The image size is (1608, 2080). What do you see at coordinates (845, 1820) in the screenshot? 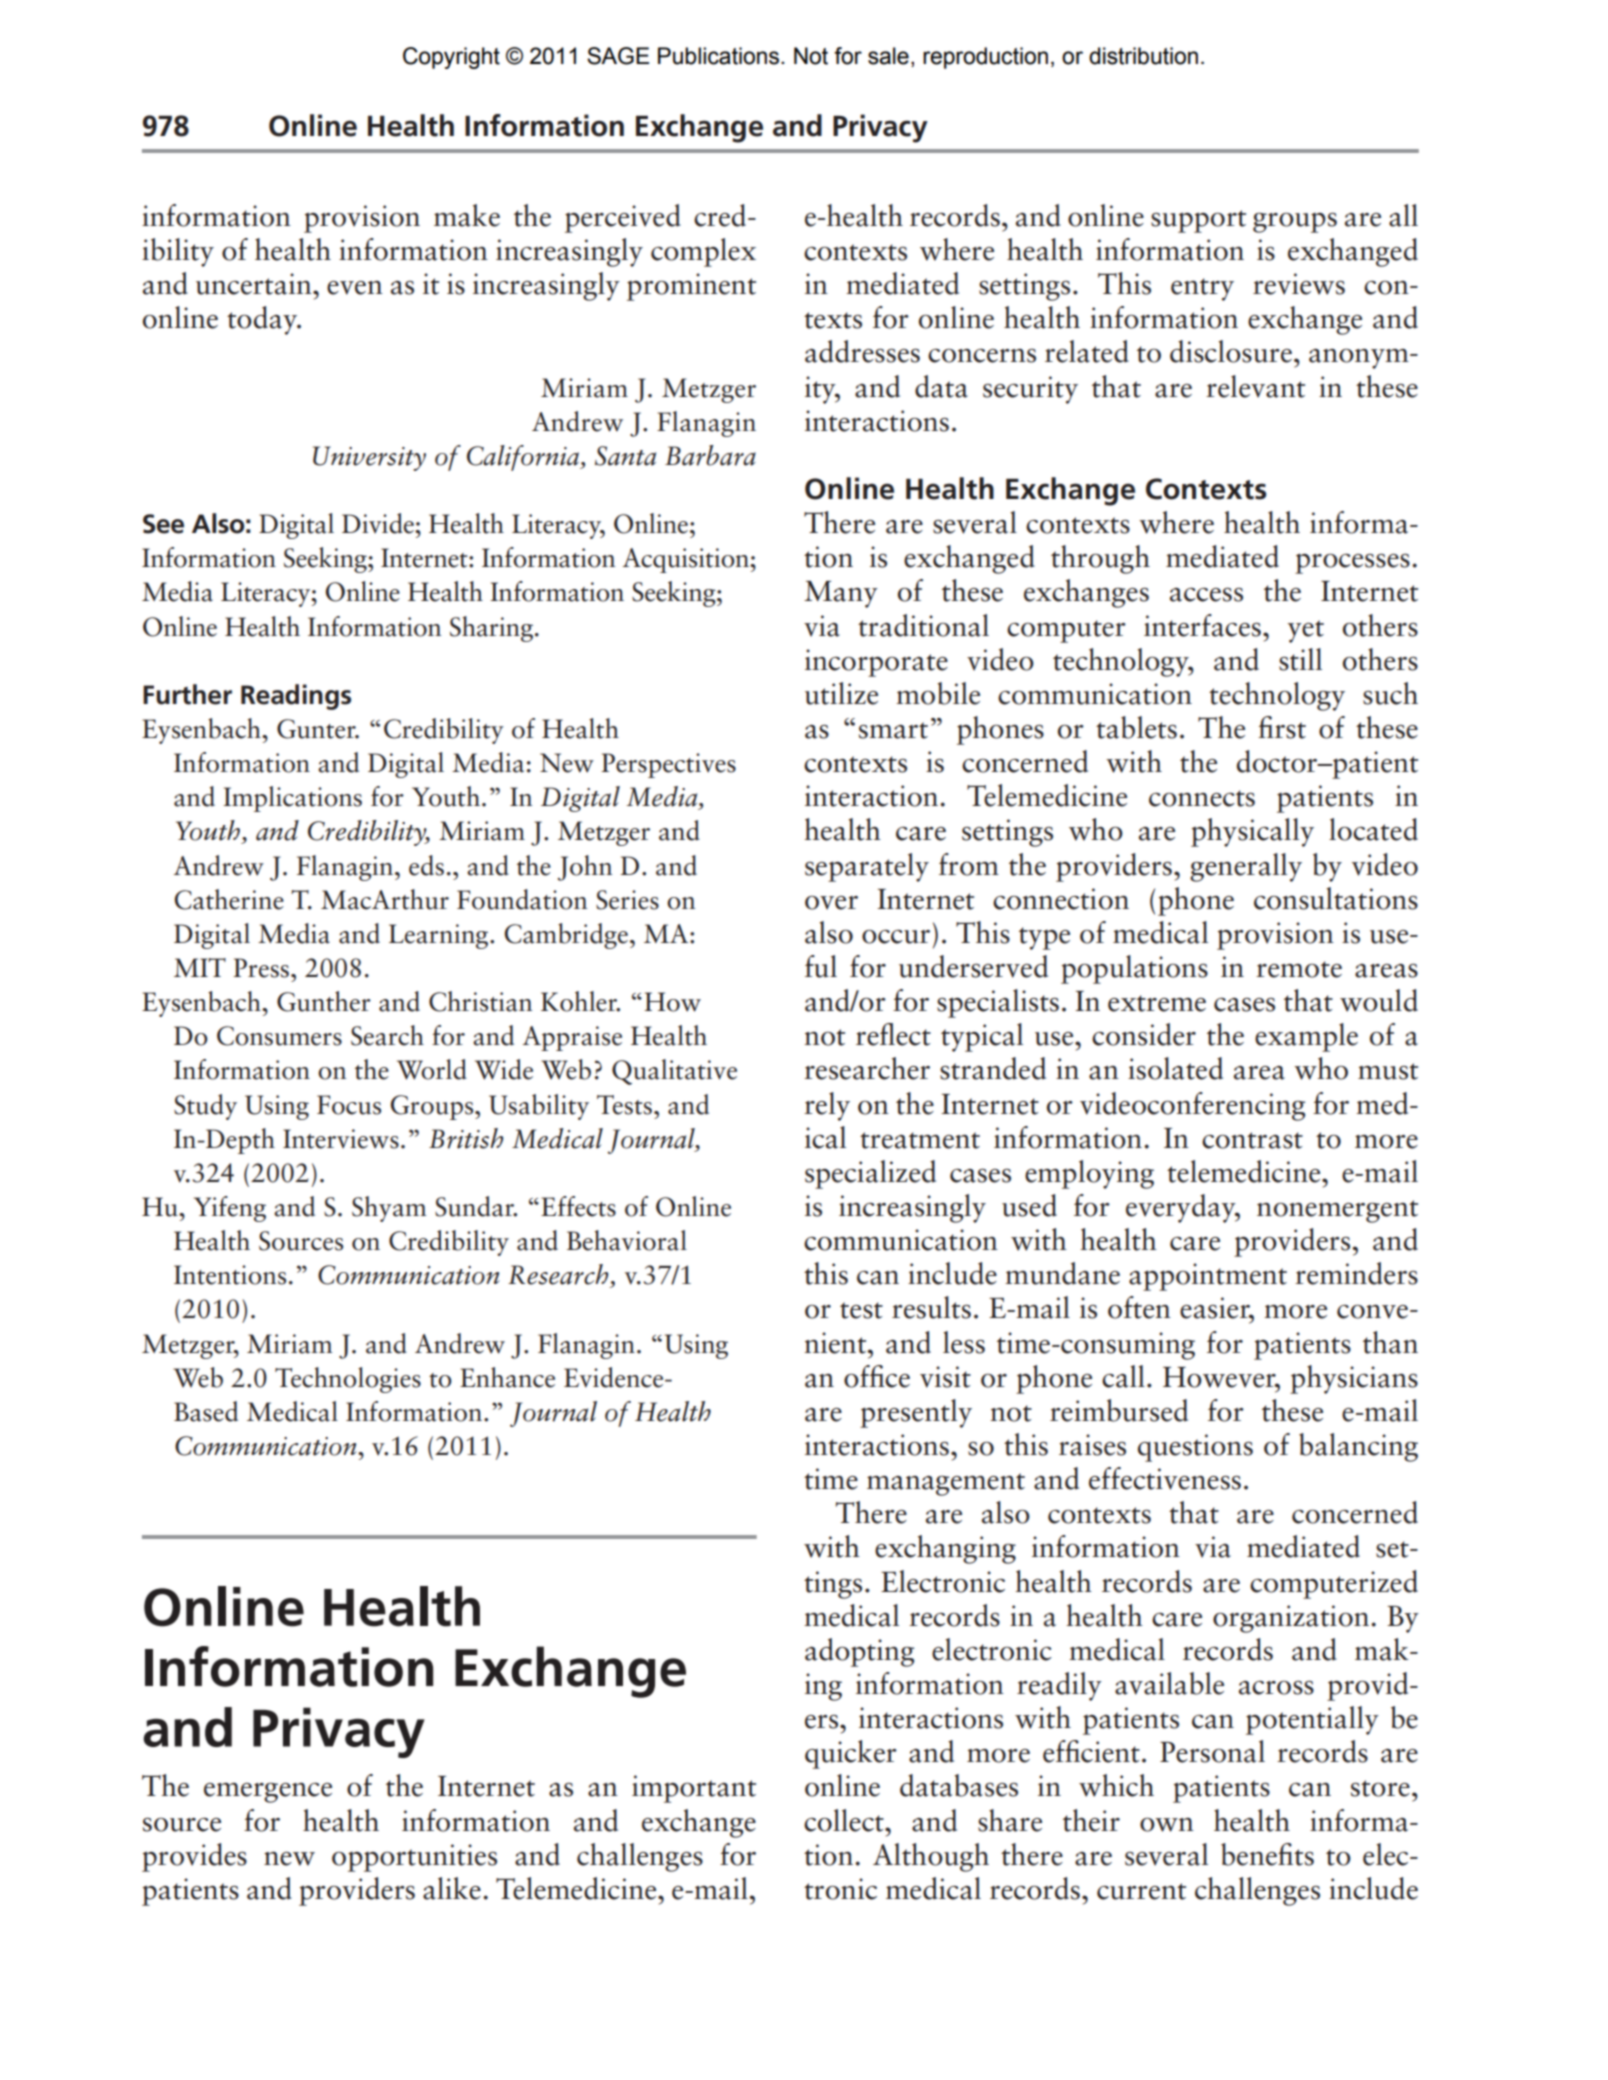
I see `collect` at bounding box center [845, 1820].
